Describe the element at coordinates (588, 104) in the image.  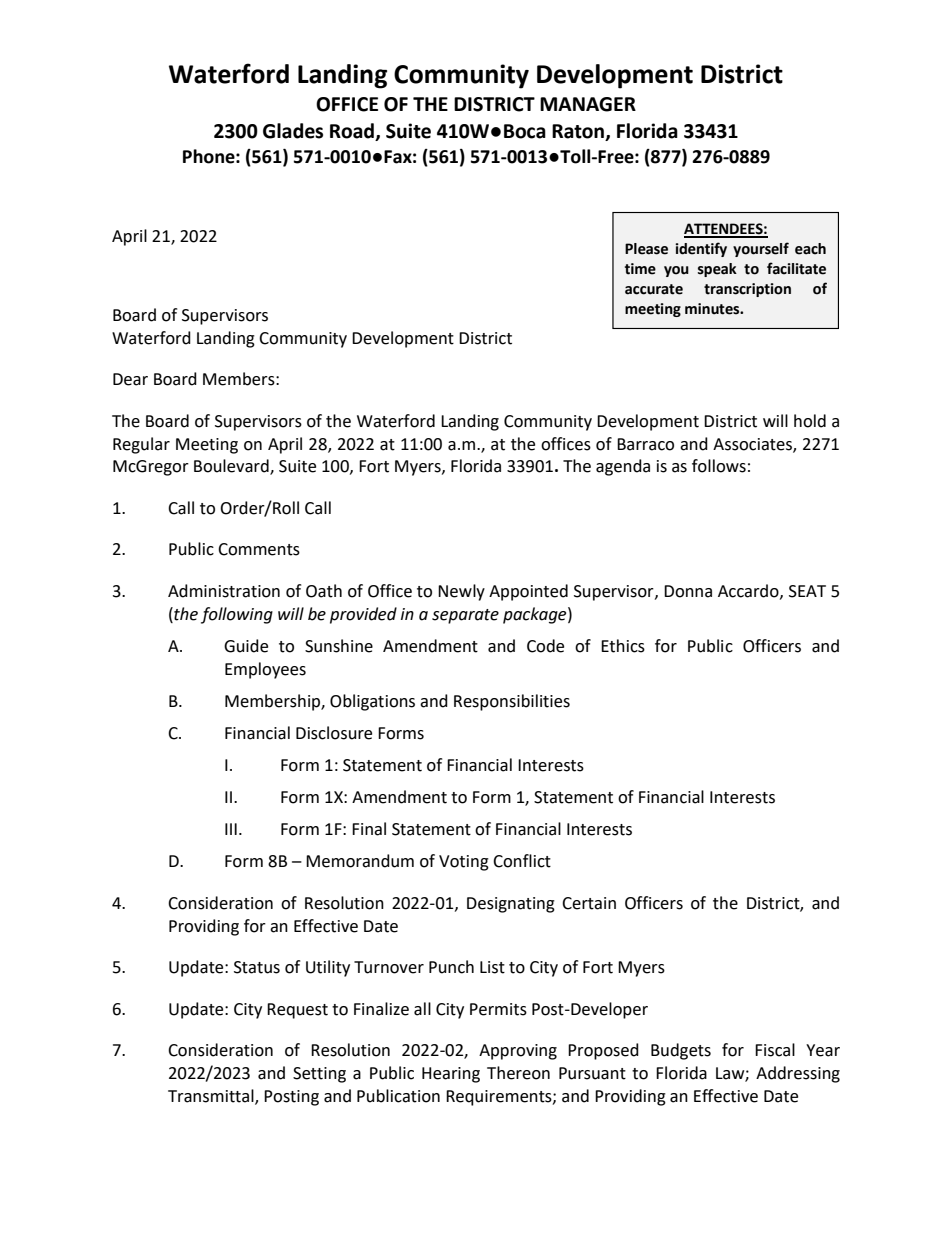
I see `MANAGER` at that location.
